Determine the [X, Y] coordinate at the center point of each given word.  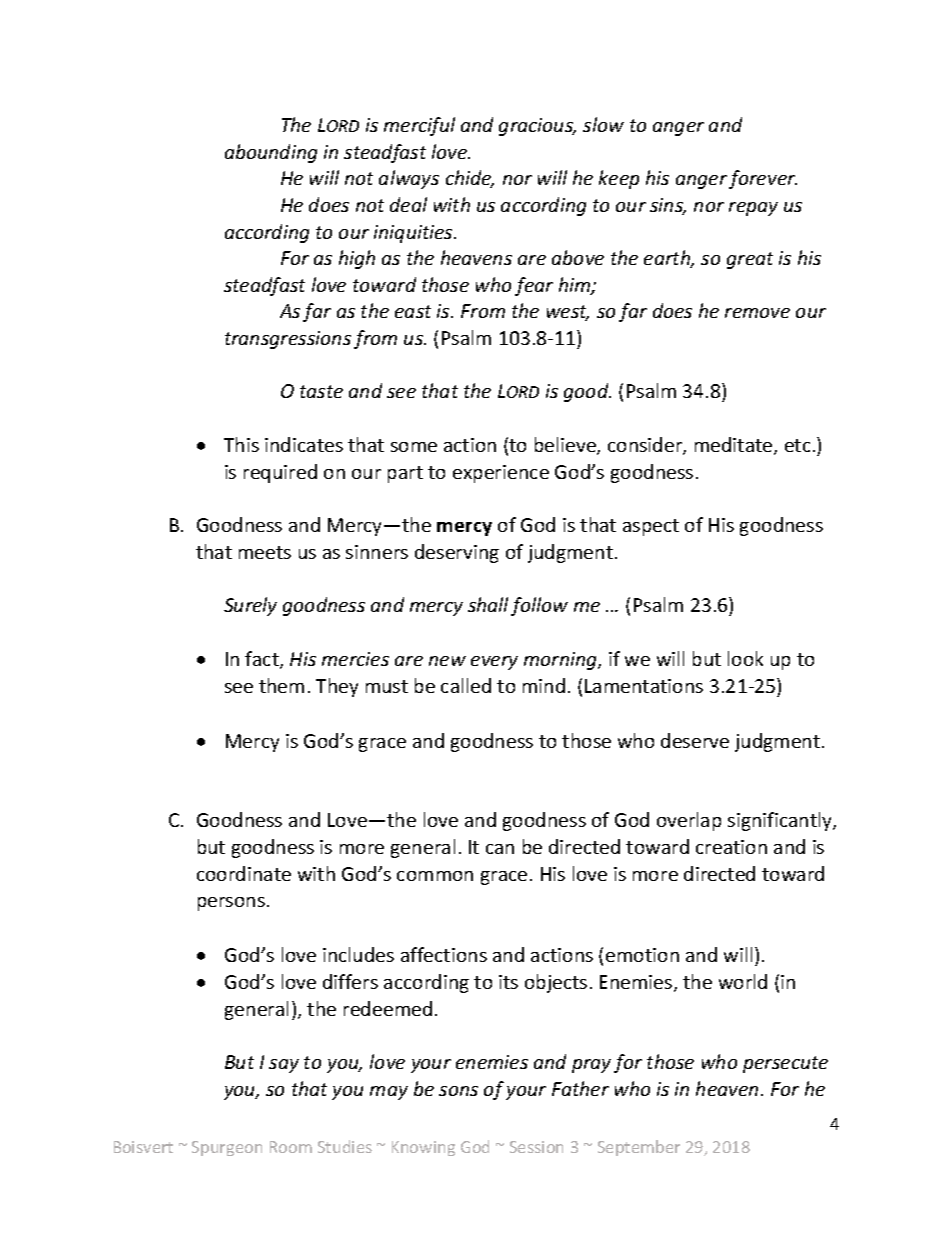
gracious [537, 127]
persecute [785, 1064]
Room [291, 1147]
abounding [271, 153]
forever [763, 179]
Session [536, 1147]
